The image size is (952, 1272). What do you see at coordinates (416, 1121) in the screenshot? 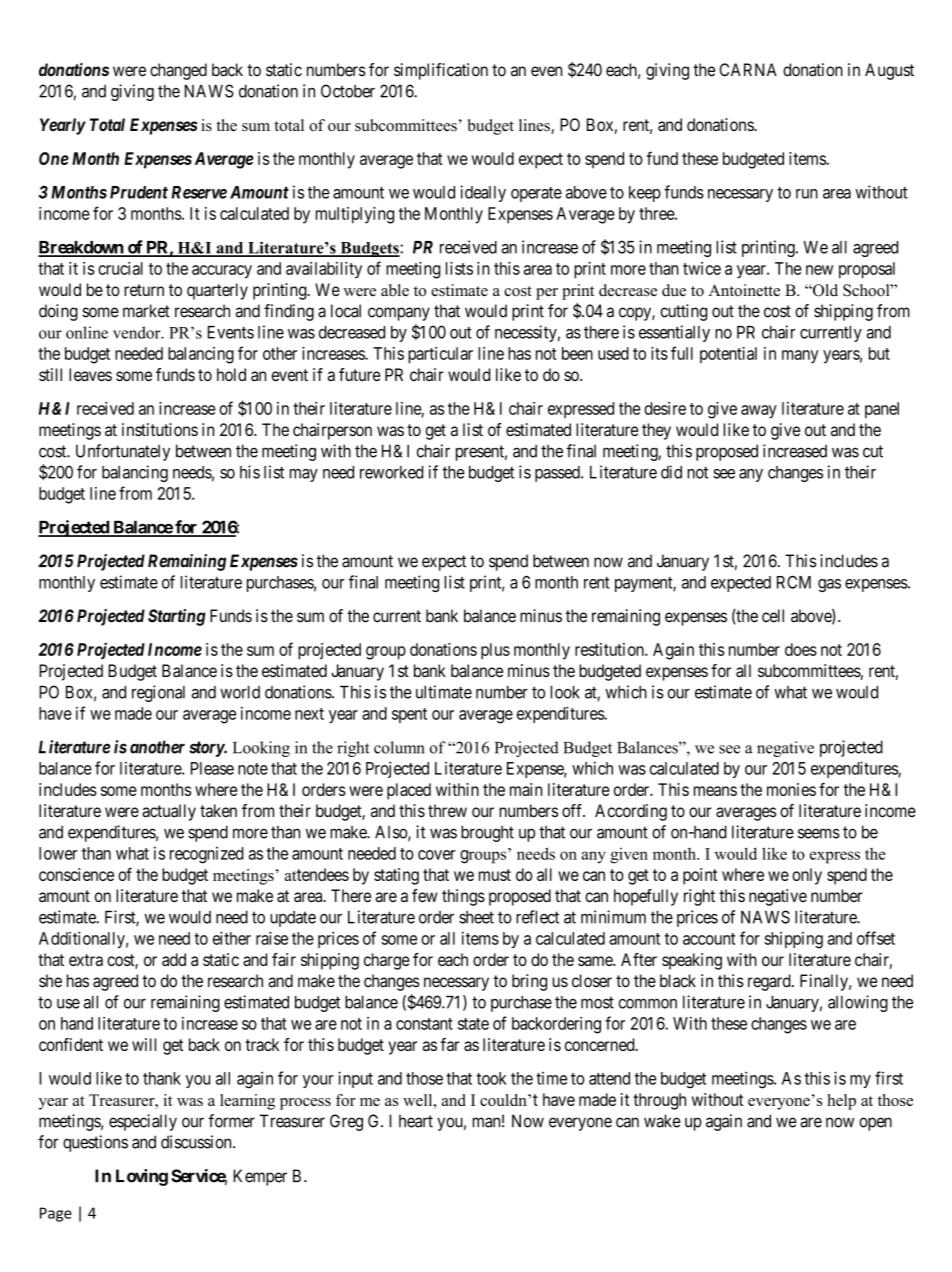
I see `heart` at bounding box center [416, 1121].
